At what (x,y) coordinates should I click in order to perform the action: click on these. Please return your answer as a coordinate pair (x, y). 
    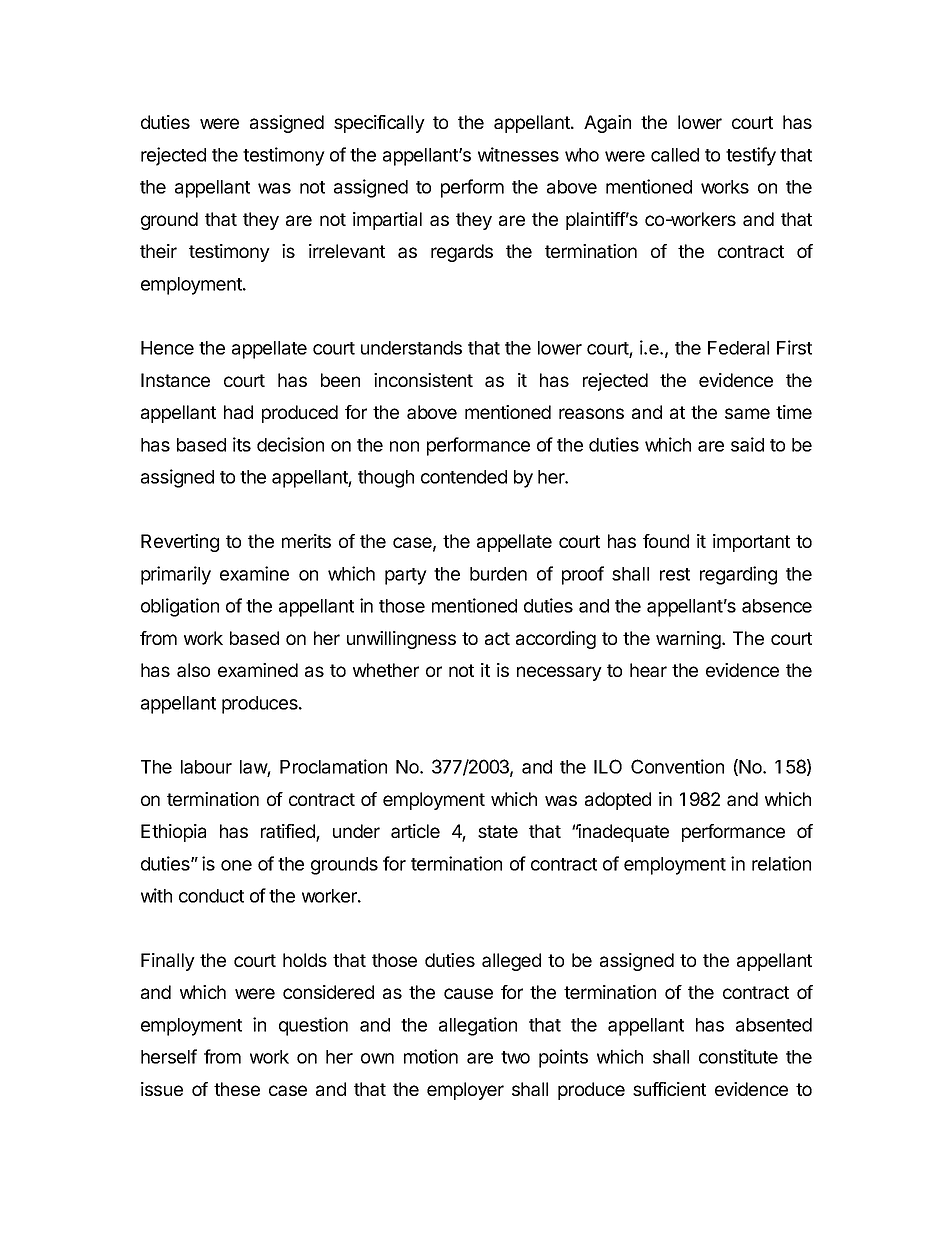
    Looking at the image, I should click on (237, 1089).
